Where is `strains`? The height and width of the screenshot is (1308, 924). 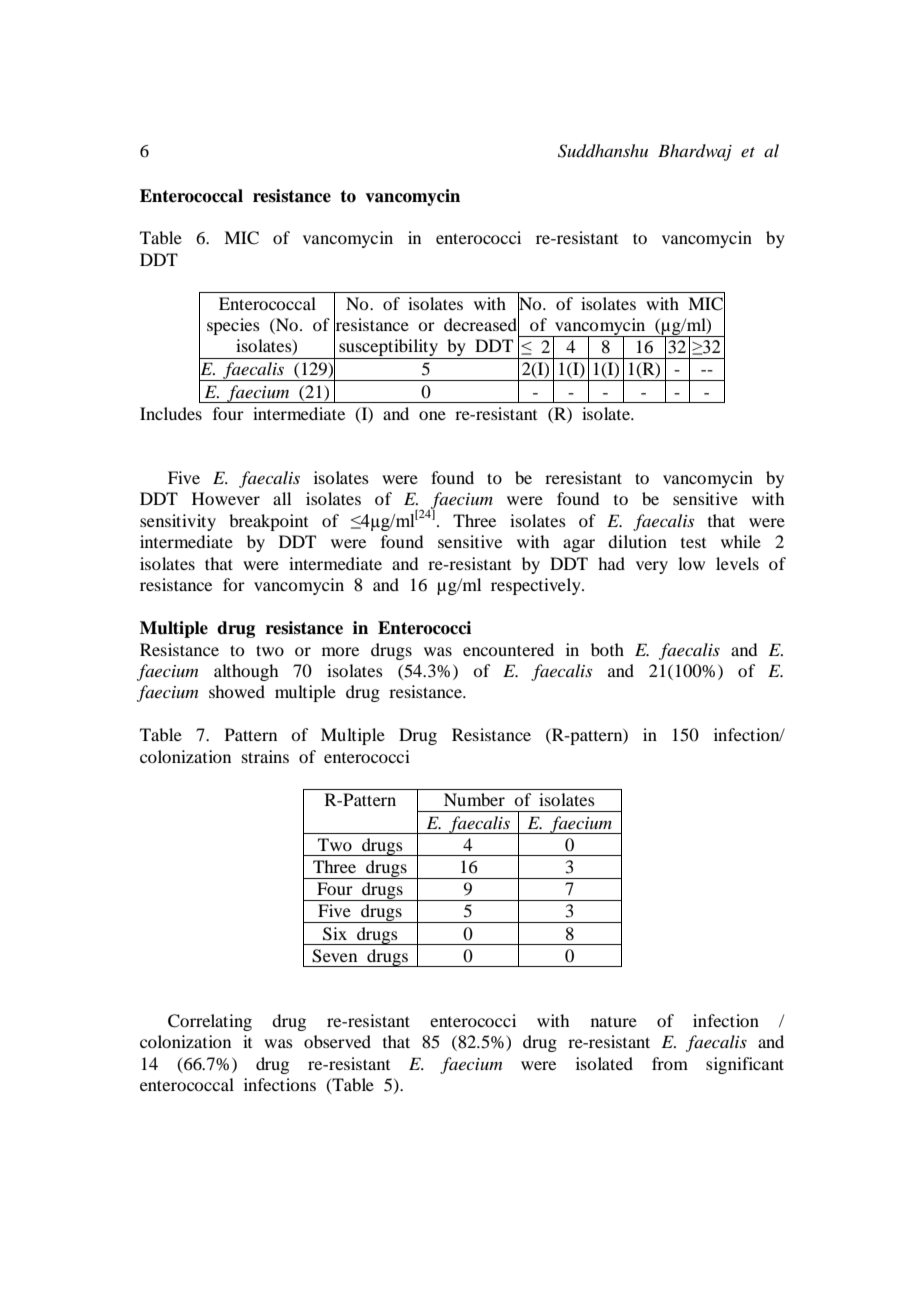
strains is located at coordinates (265, 756).
